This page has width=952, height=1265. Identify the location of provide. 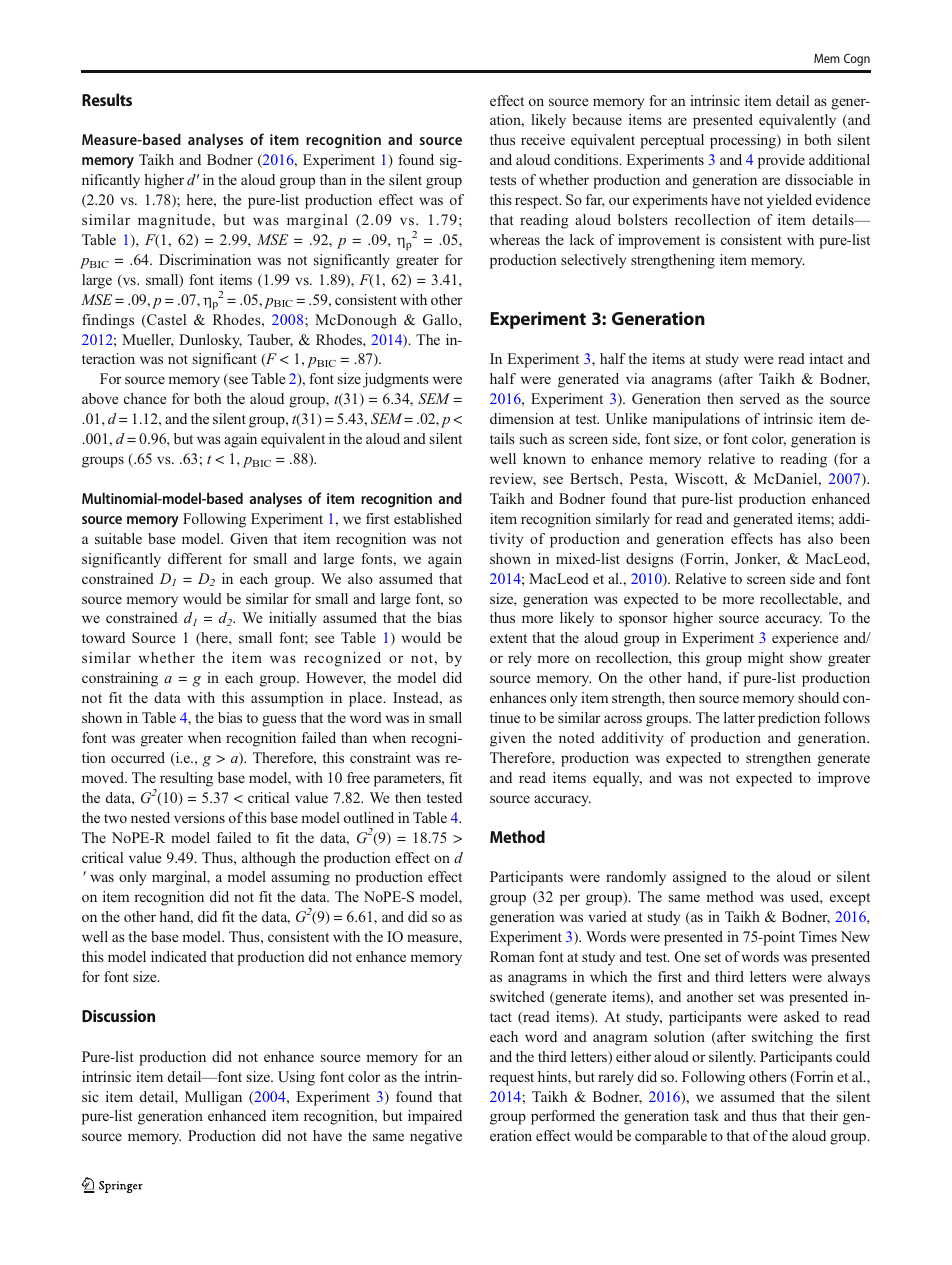
(781, 161).
